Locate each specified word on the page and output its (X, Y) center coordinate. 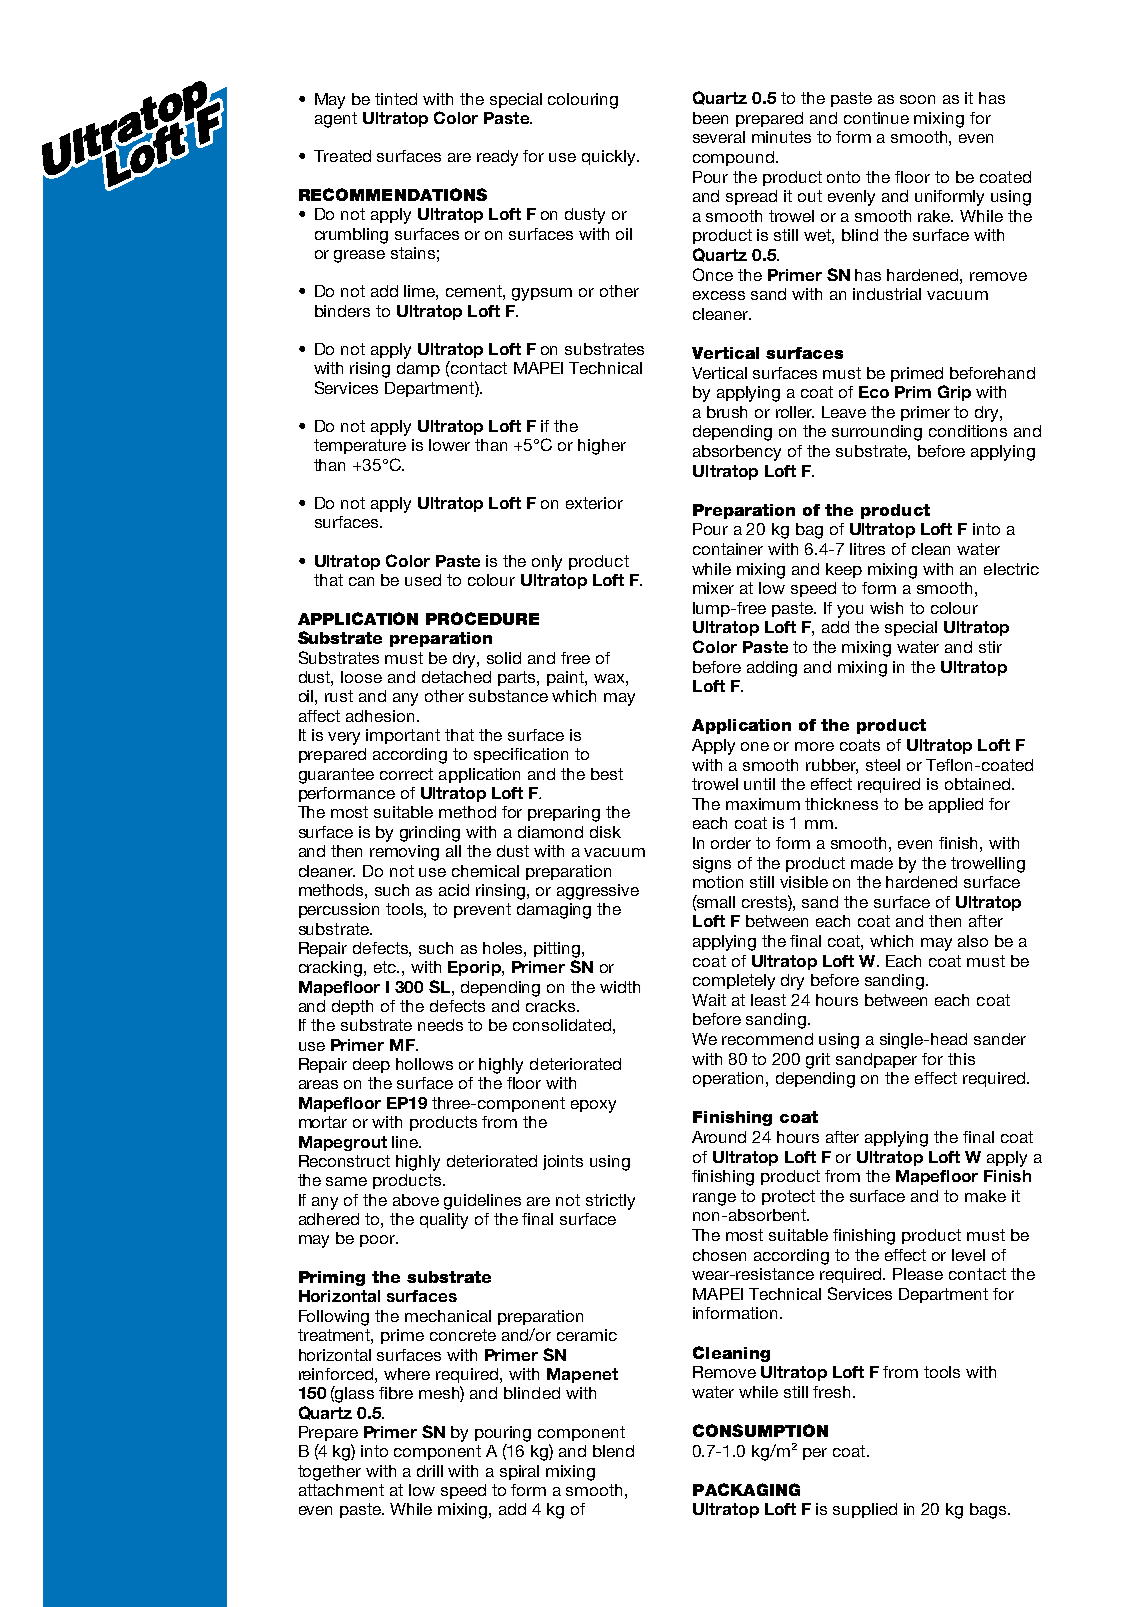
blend (613, 1451)
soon (917, 99)
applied (956, 805)
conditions (968, 431)
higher (602, 447)
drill (430, 1471)
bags (989, 1511)
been (710, 118)
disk (605, 832)
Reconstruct (344, 1161)
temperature (360, 446)
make (985, 1196)
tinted (396, 99)
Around (719, 1137)
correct (406, 774)
